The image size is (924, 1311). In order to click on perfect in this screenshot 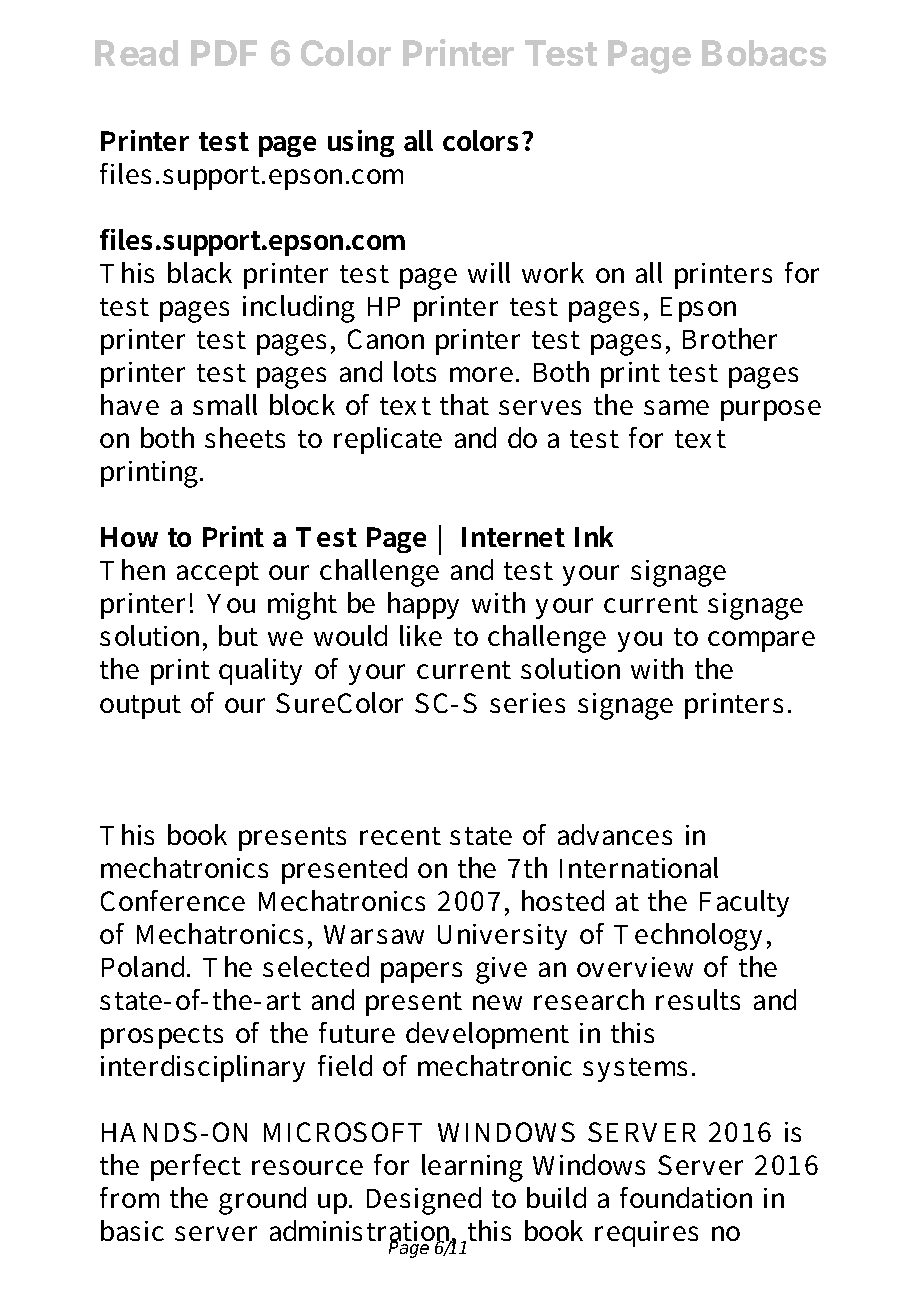, I will do `click(196, 1167)`.
